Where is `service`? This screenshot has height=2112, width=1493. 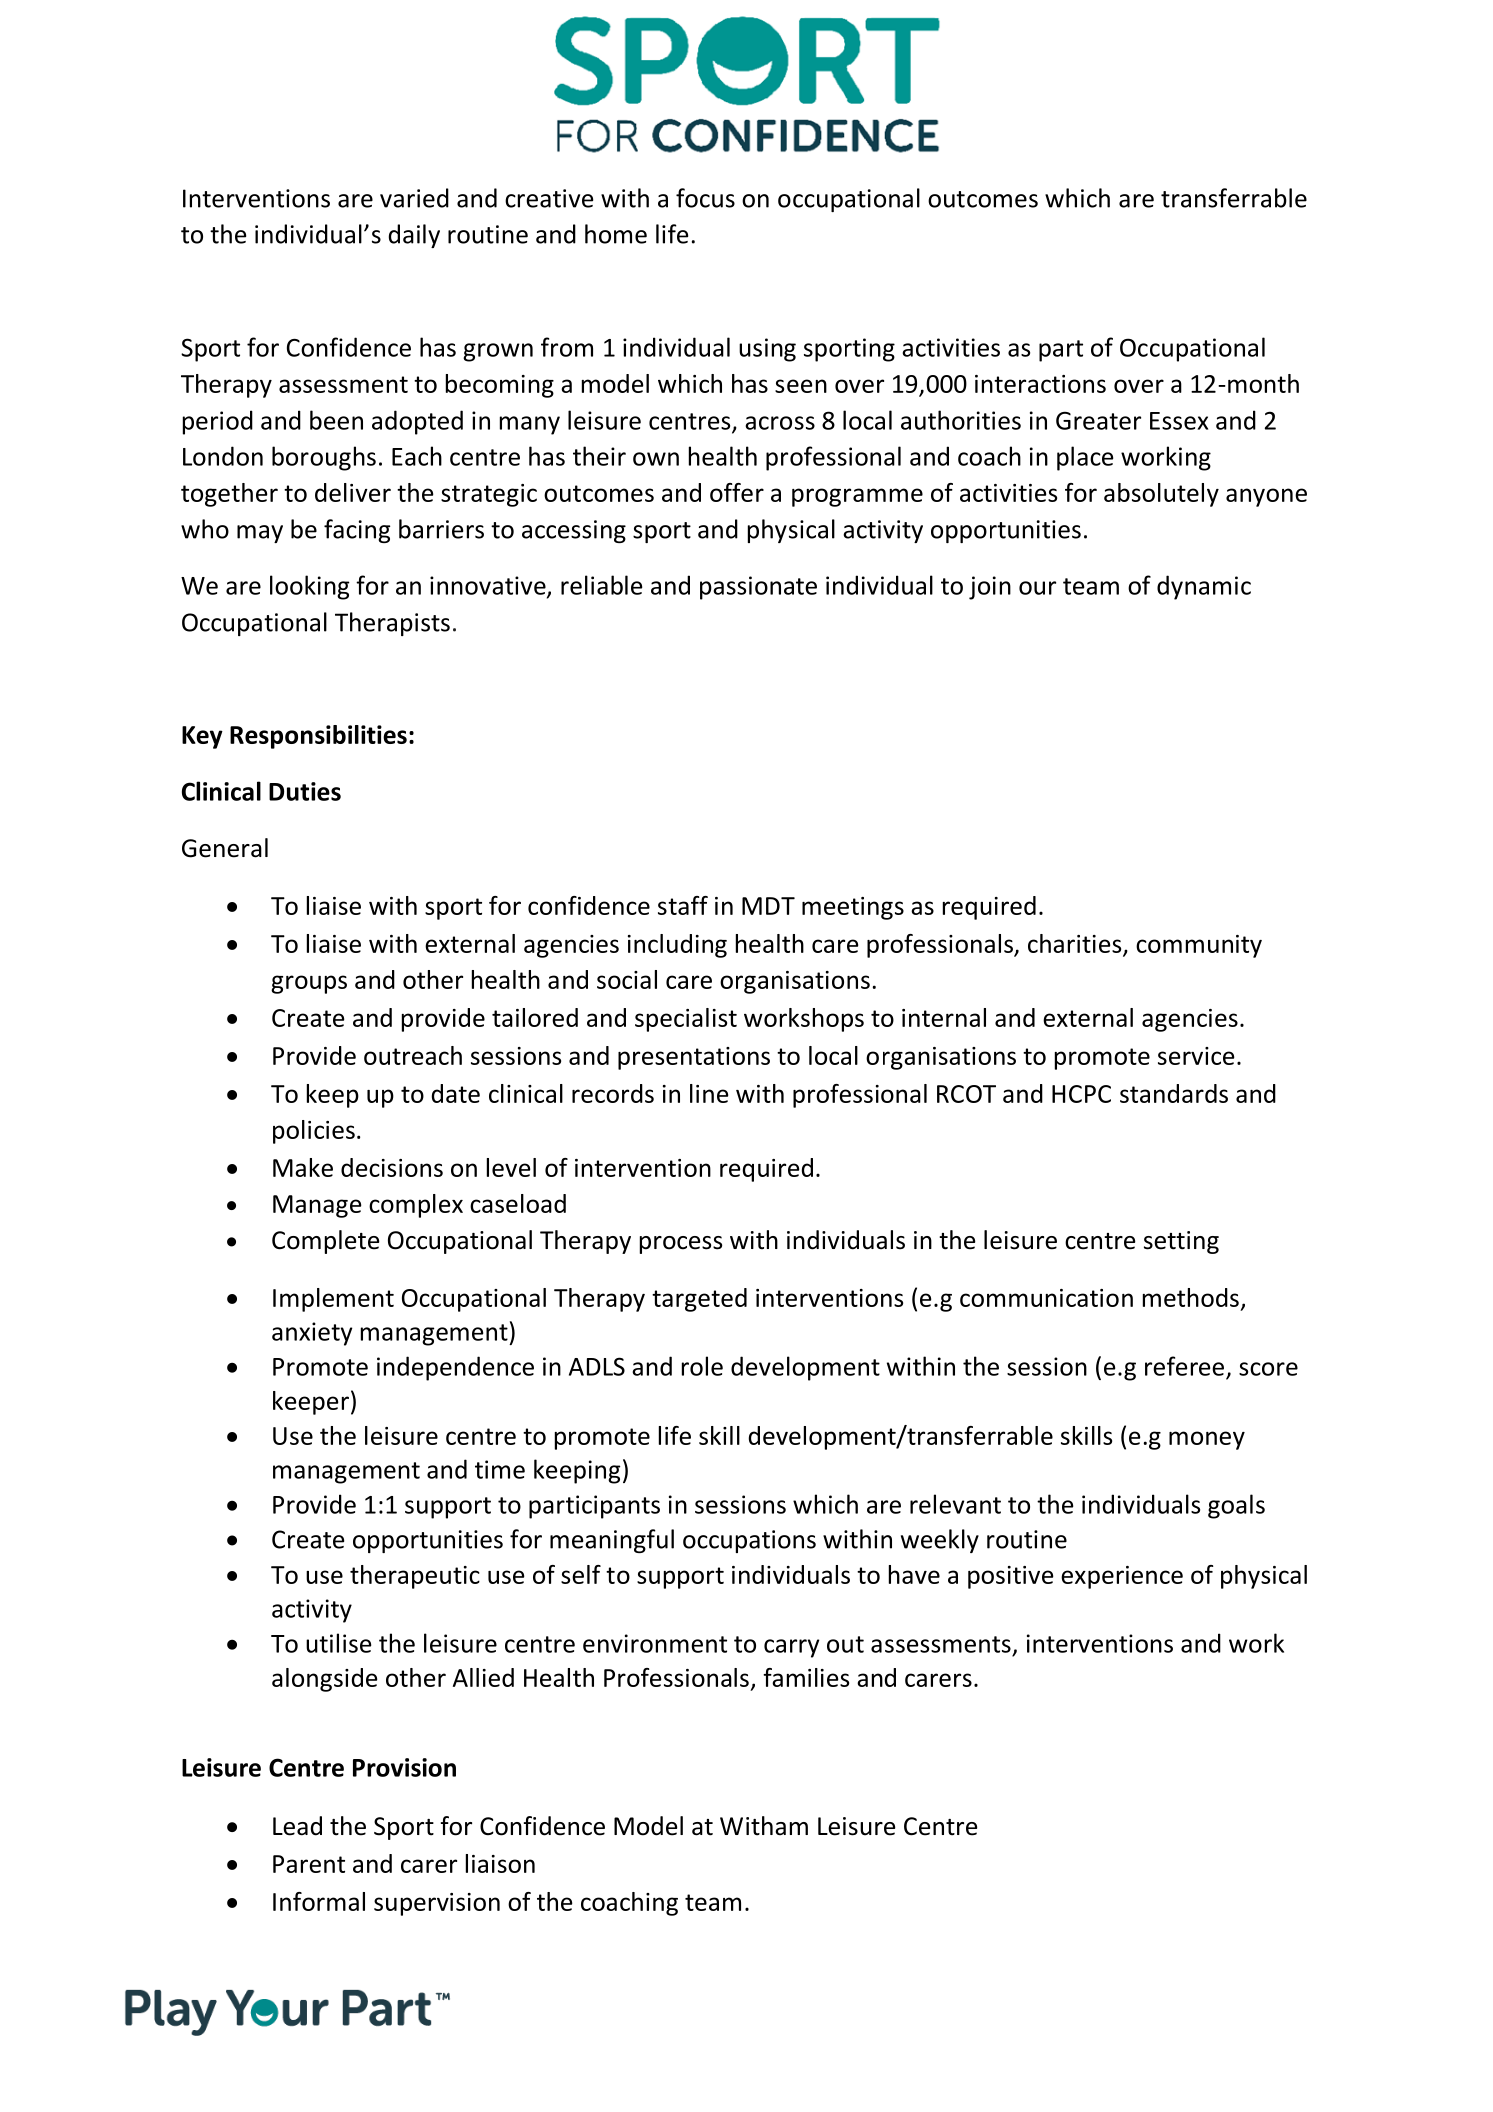 service is located at coordinates (1196, 1056).
